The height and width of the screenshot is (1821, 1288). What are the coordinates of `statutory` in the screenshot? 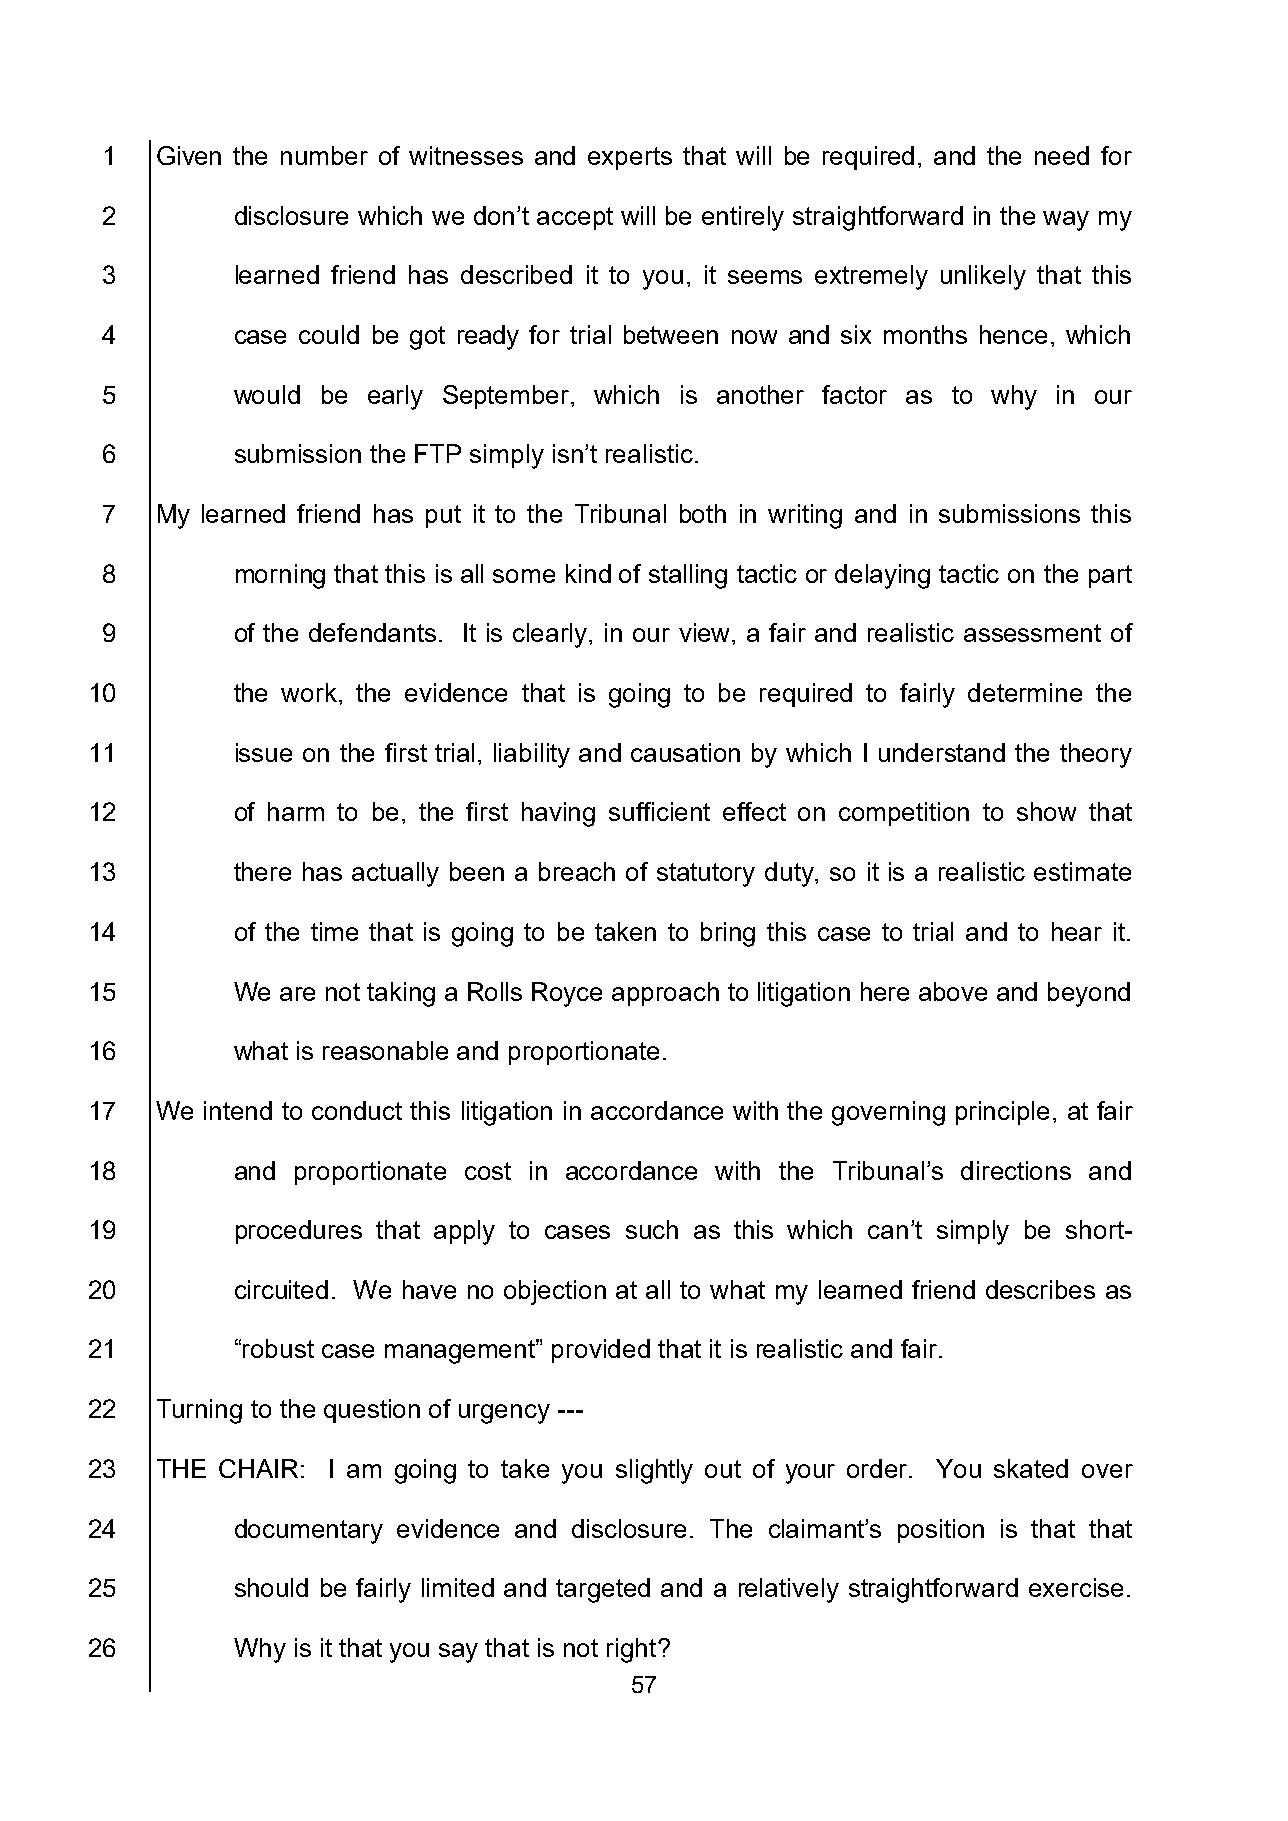 It's located at (706, 875).
